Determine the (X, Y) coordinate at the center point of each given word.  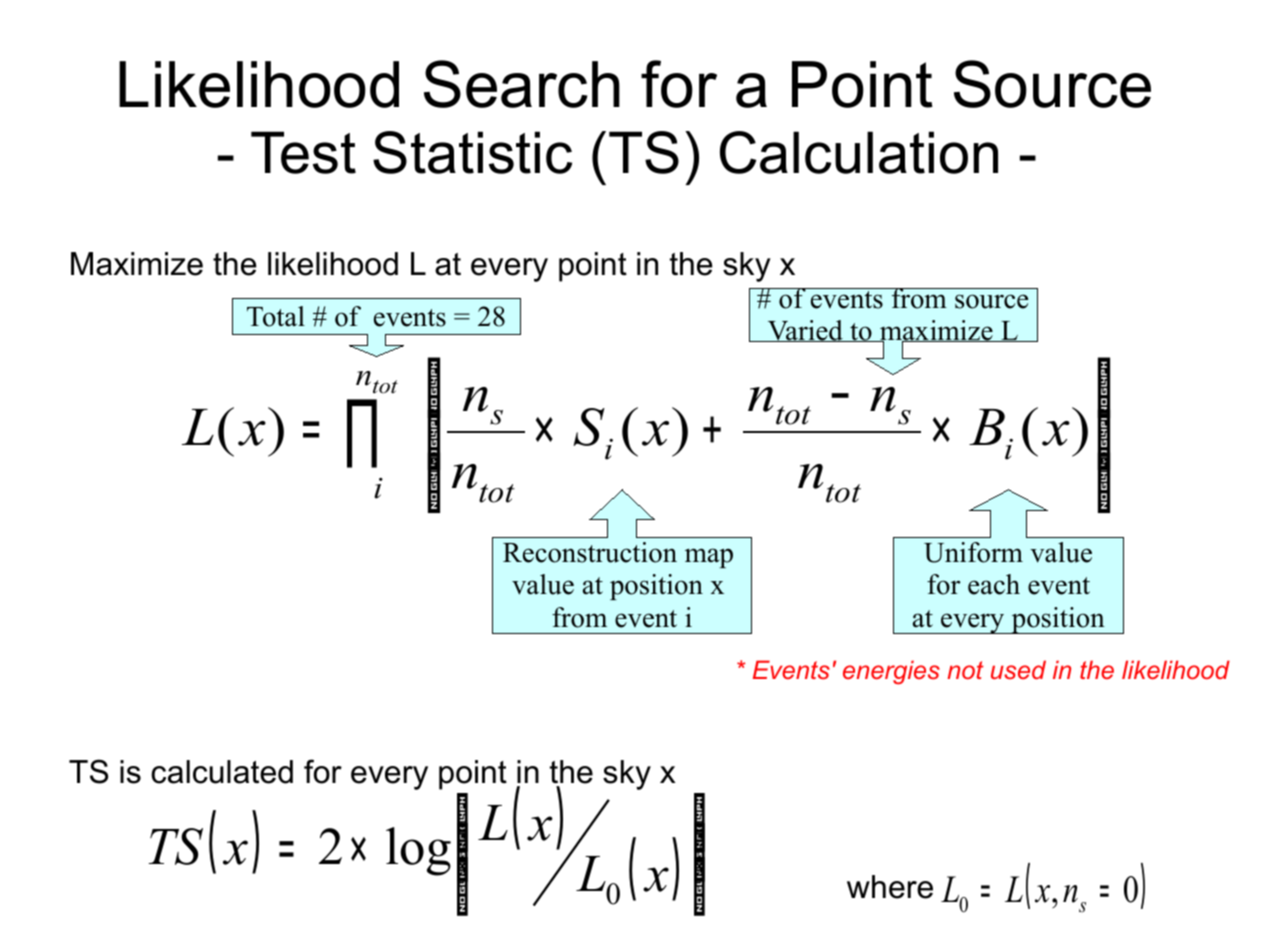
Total (276, 316)
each (994, 584)
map (709, 558)
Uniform (973, 552)
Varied (805, 331)
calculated (222, 772)
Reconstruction (590, 552)
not (965, 670)
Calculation (859, 152)
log (418, 851)
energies (891, 672)
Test (303, 152)
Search (522, 84)
